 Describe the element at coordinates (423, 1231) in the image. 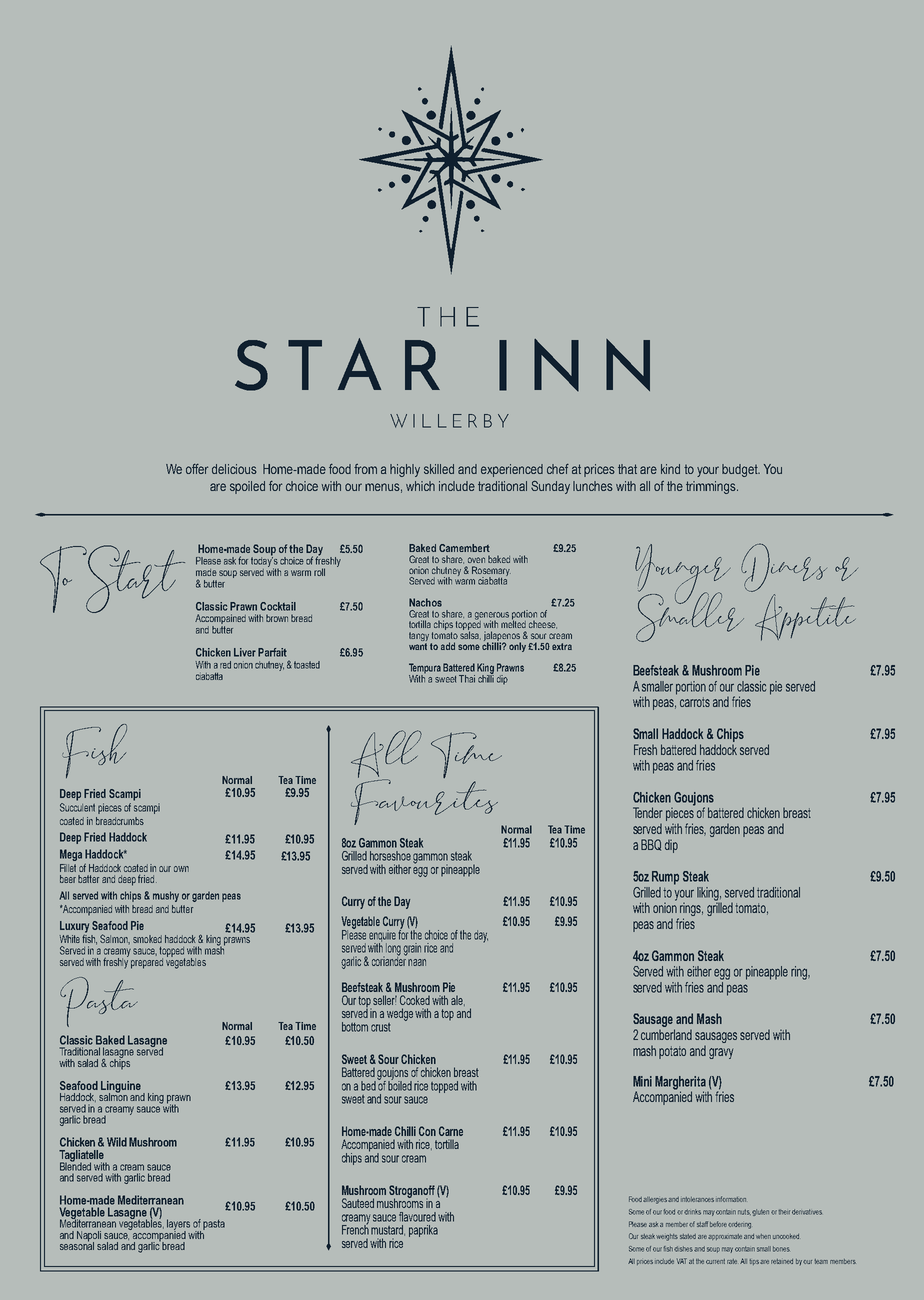

I see `paprika` at that location.
